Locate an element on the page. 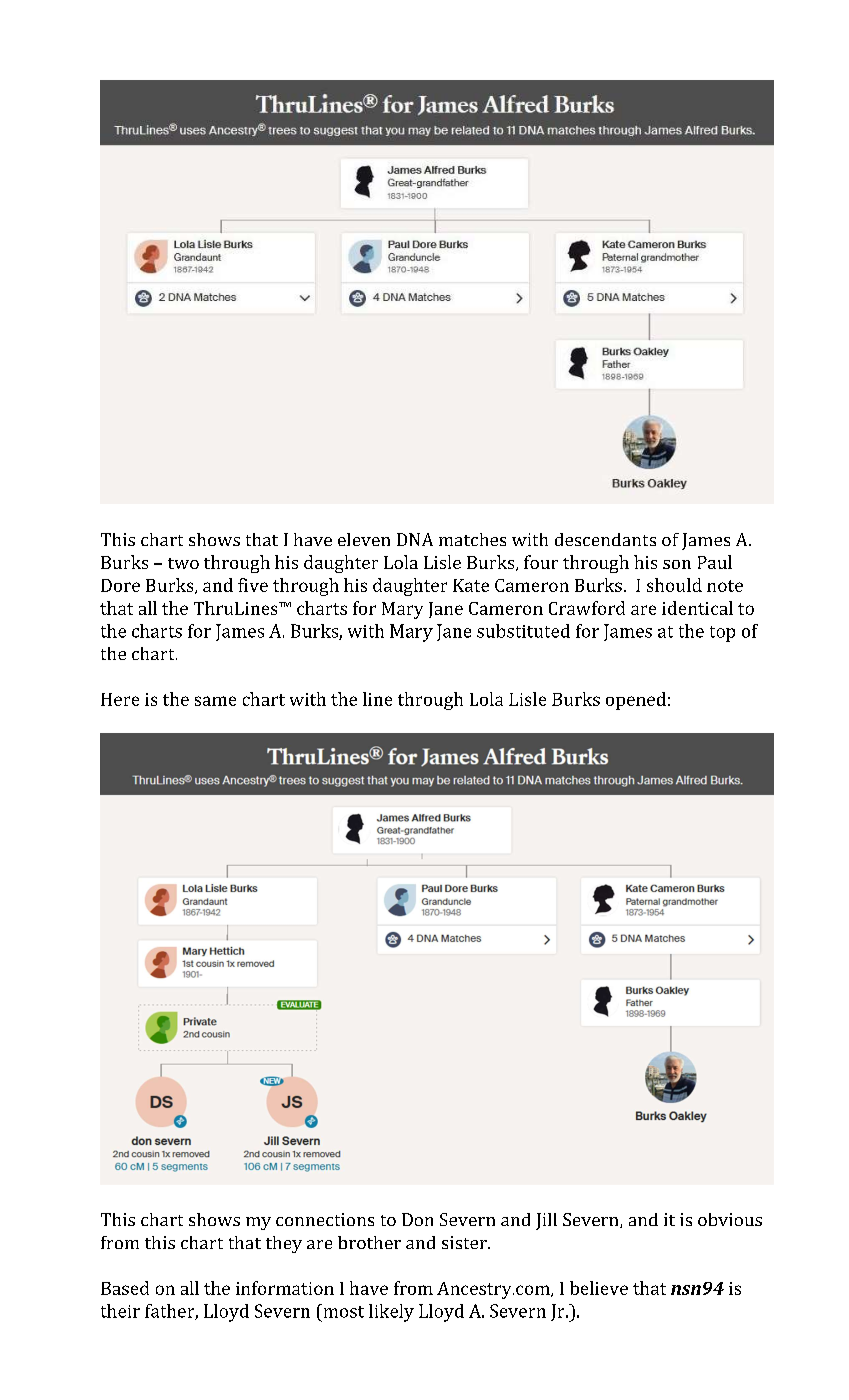  obvious is located at coordinates (730, 1219).
